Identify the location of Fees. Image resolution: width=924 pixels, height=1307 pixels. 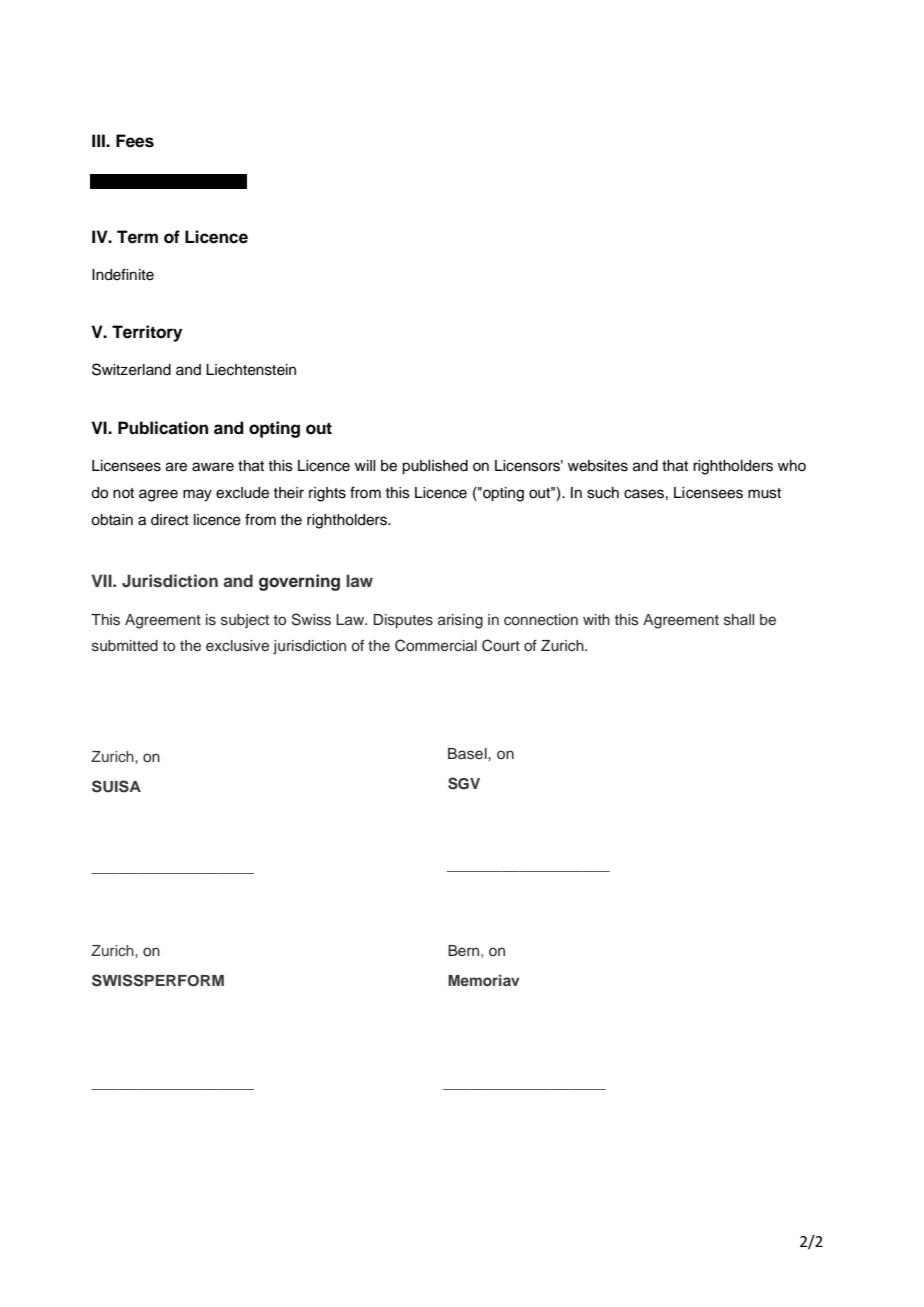
(135, 141).
